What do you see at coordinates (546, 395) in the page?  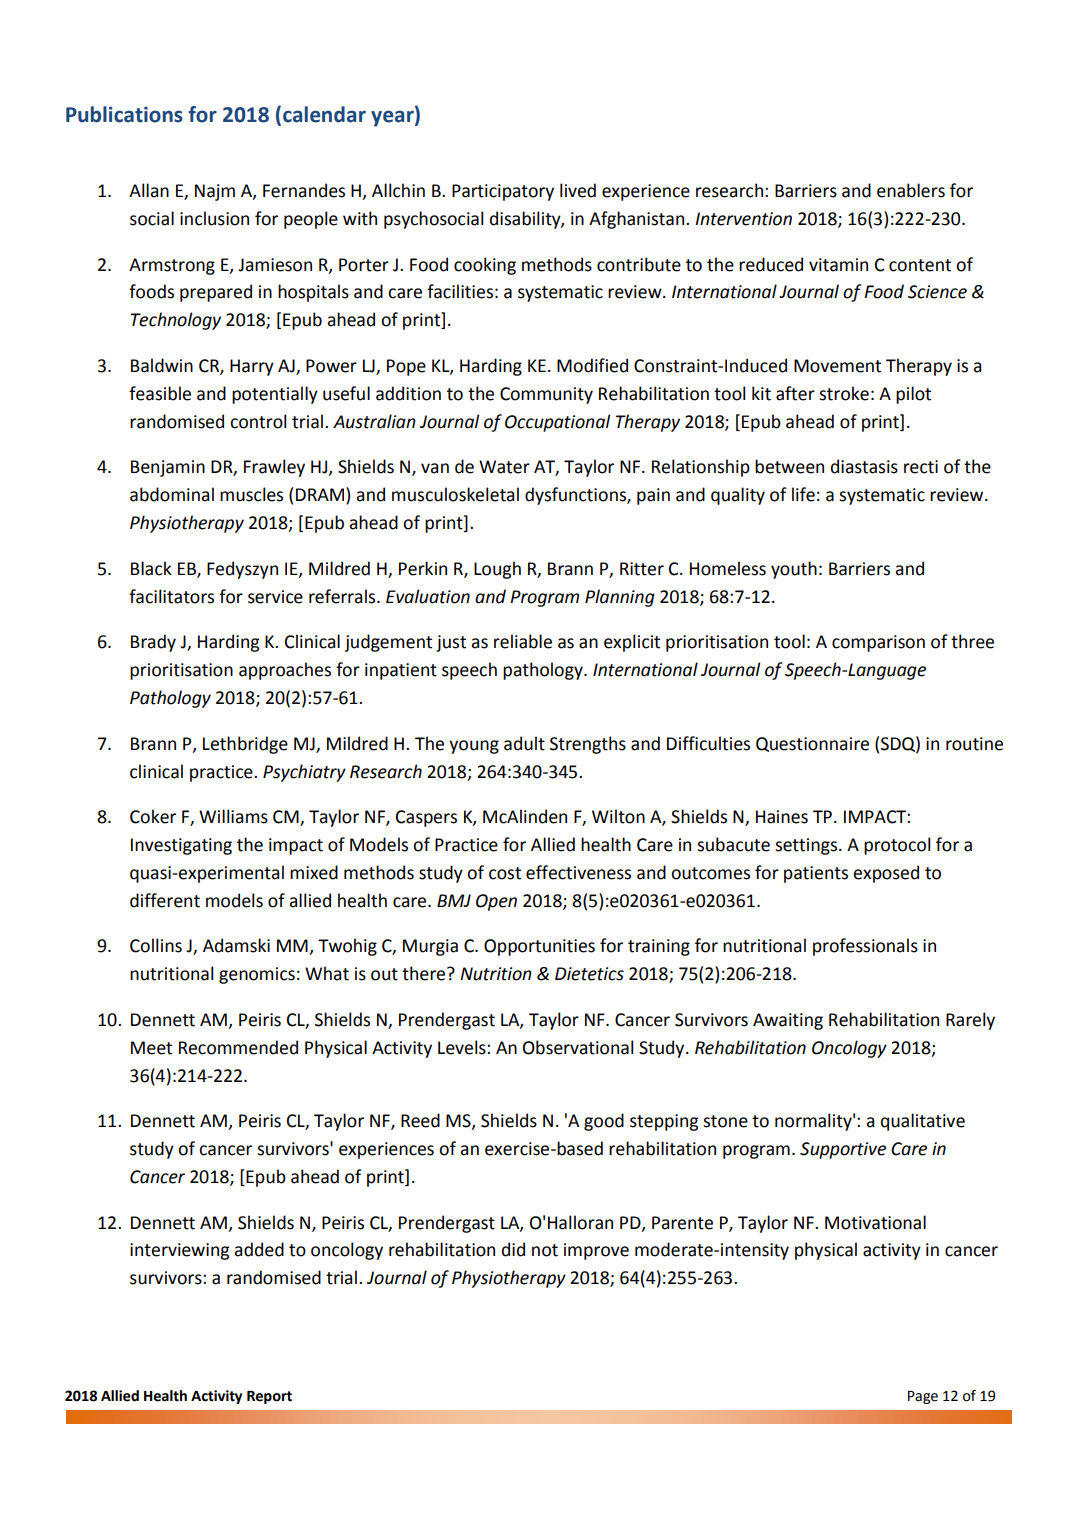 I see `Community` at bounding box center [546, 395].
